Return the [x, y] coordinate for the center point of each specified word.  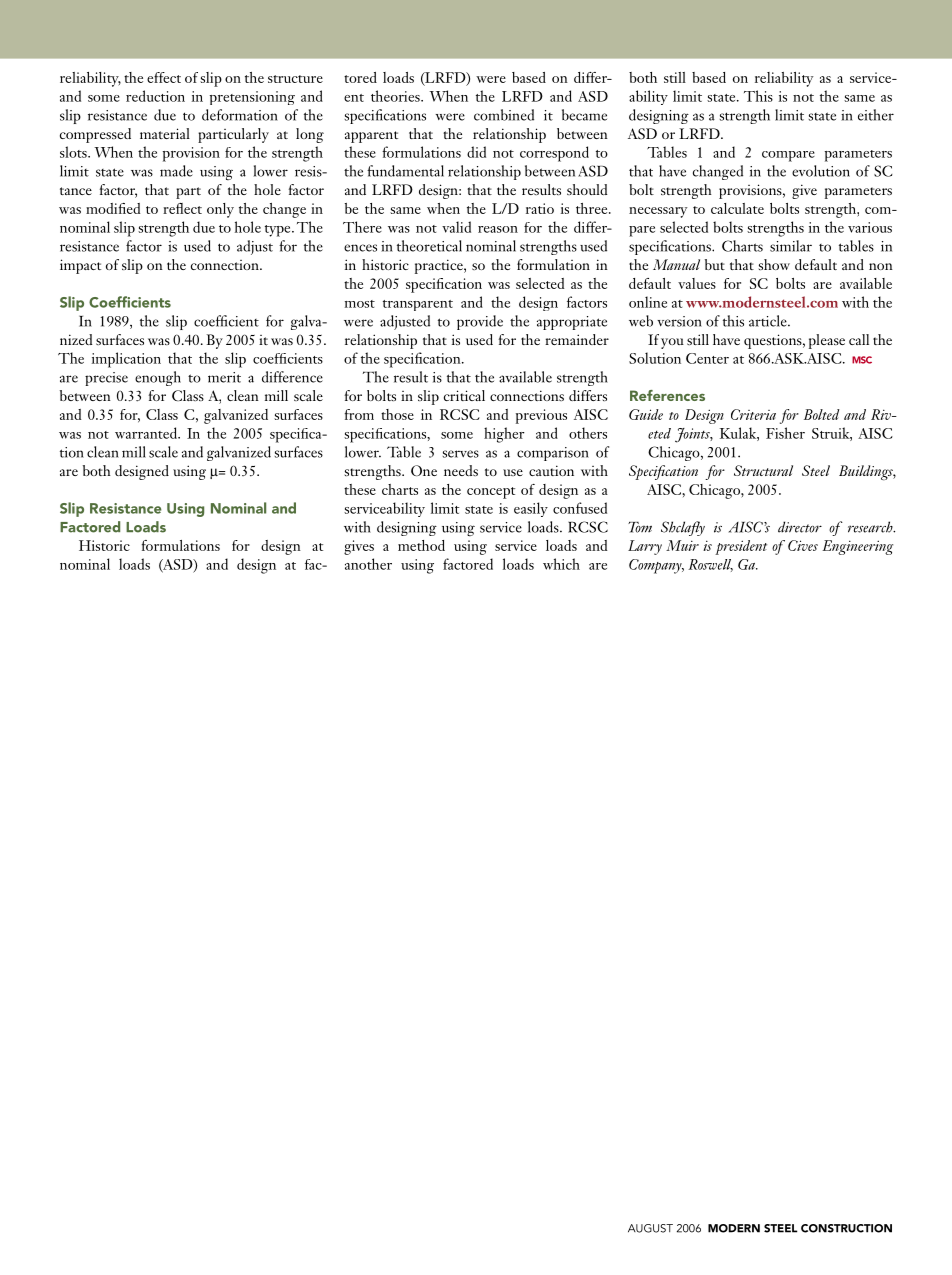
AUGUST [650, 1228]
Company [656, 566]
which [561, 564]
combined [504, 115]
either [876, 115]
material [165, 133]
